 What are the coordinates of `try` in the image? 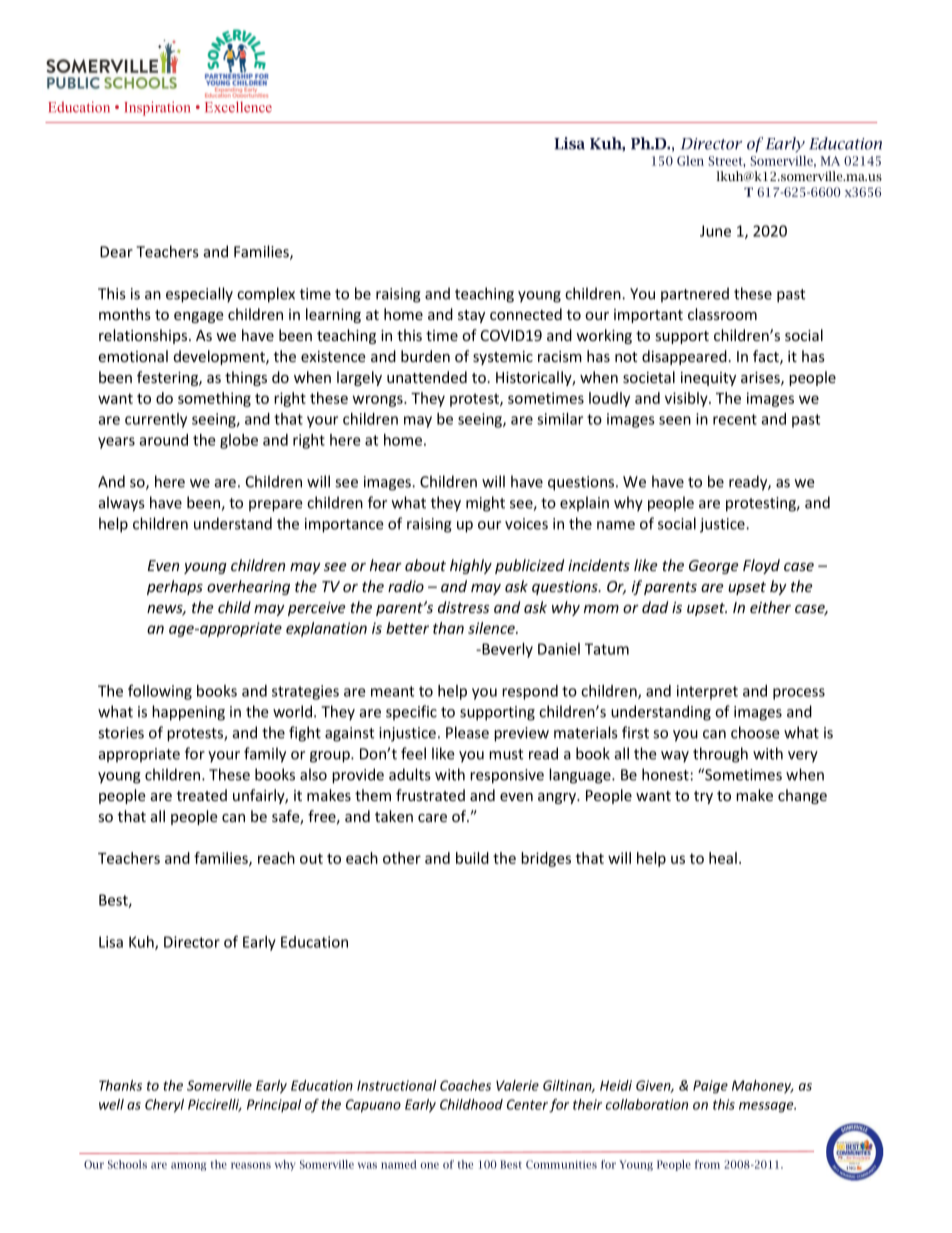 It's located at (703, 797).
